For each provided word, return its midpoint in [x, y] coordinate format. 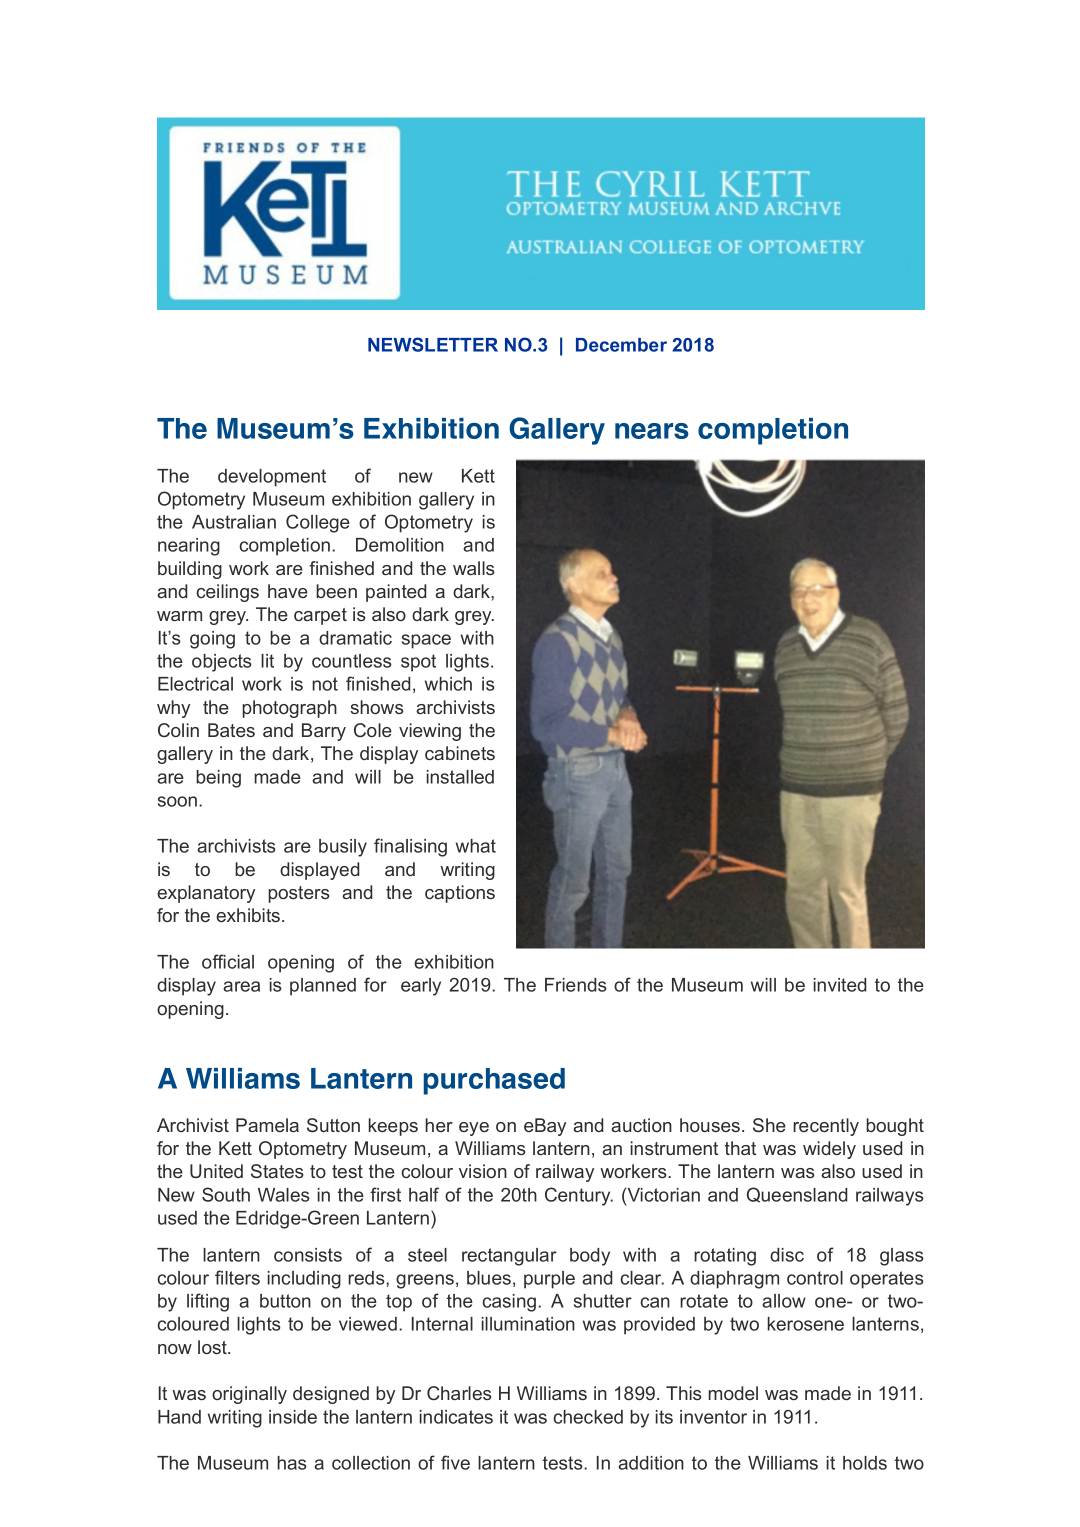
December [621, 345]
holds [865, 1463]
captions [460, 894]
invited [840, 985]
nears [652, 431]
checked [588, 1417]
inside [293, 1417]
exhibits [249, 915]
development [272, 478]
